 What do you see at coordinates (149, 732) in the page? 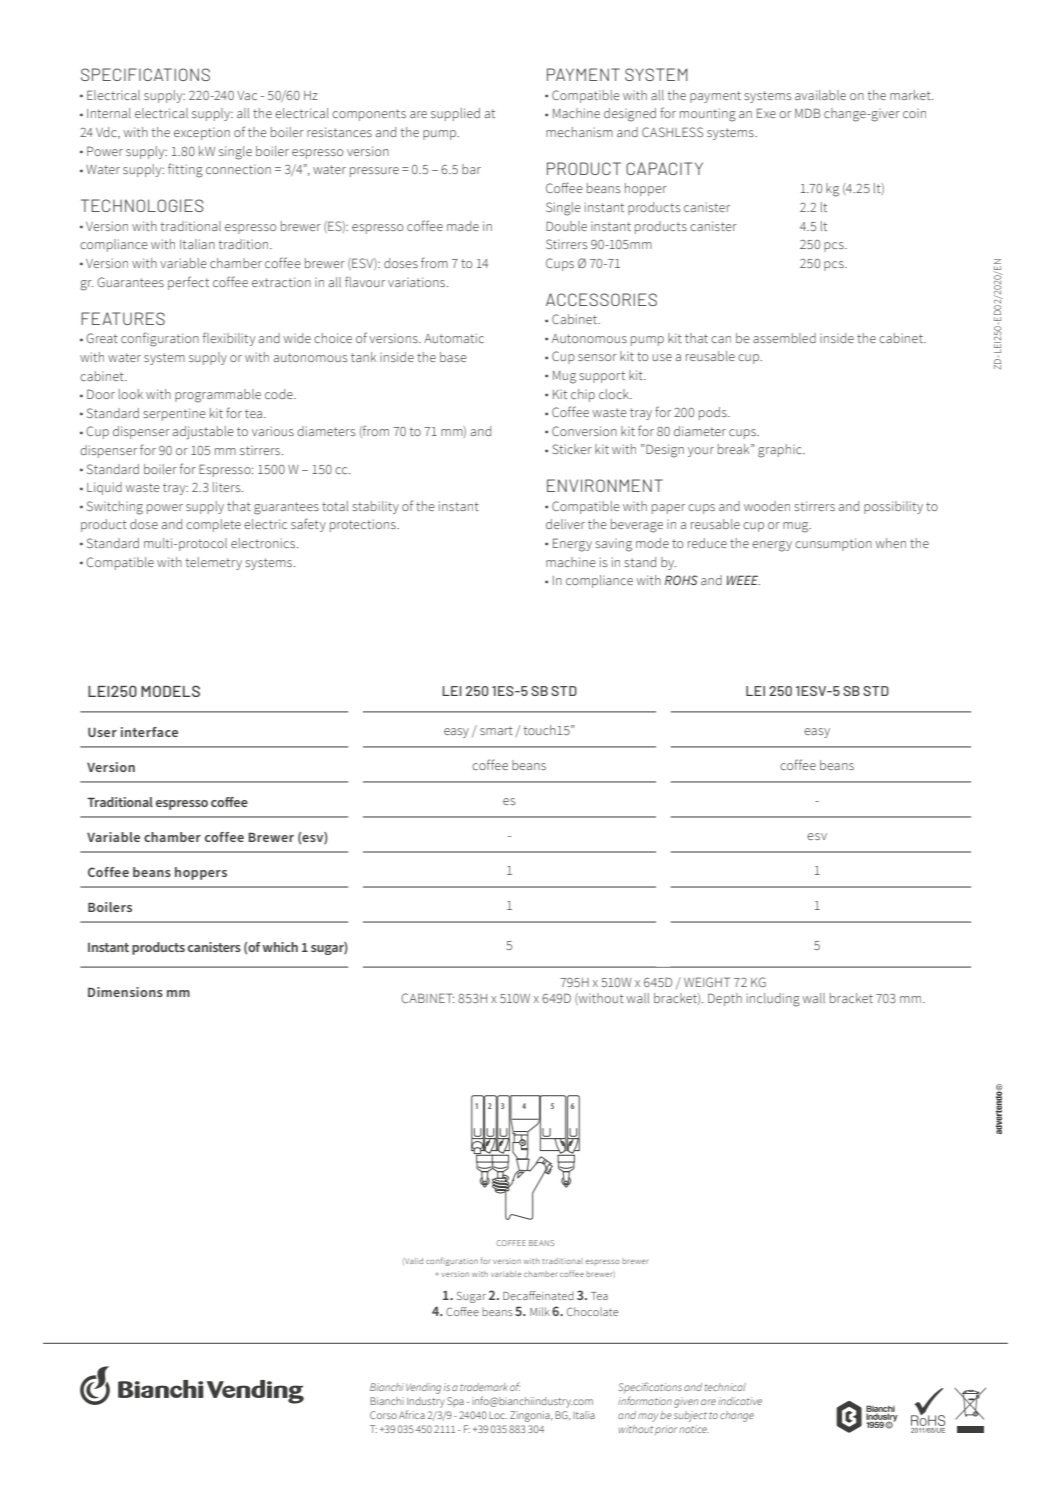
I see `interface` at bounding box center [149, 732].
